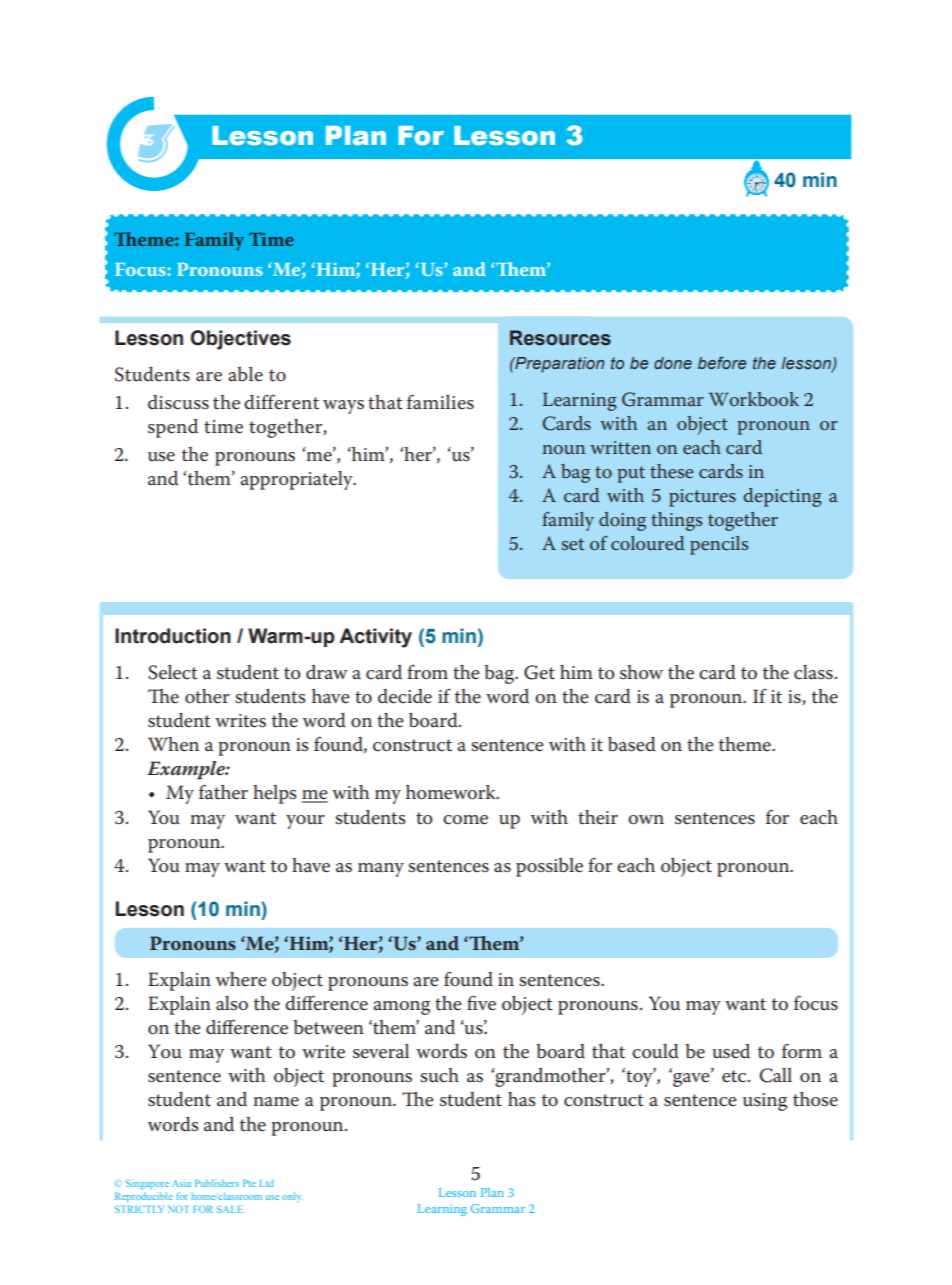 Image resolution: width=952 pixels, height=1285 pixels. I want to click on able, so click(245, 374).
